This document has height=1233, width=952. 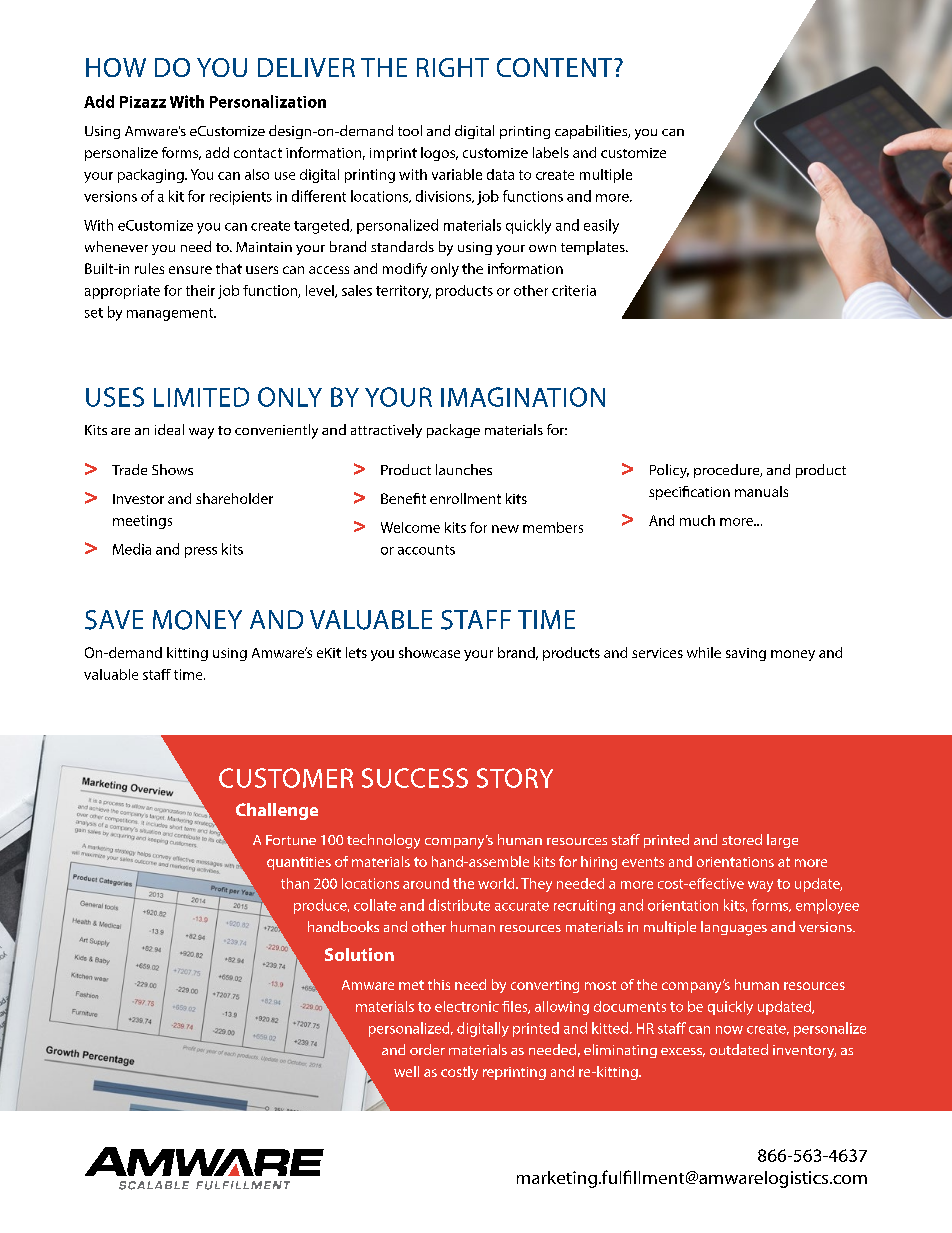 What do you see at coordinates (739, 1049) in the document?
I see `outdated` at bounding box center [739, 1049].
